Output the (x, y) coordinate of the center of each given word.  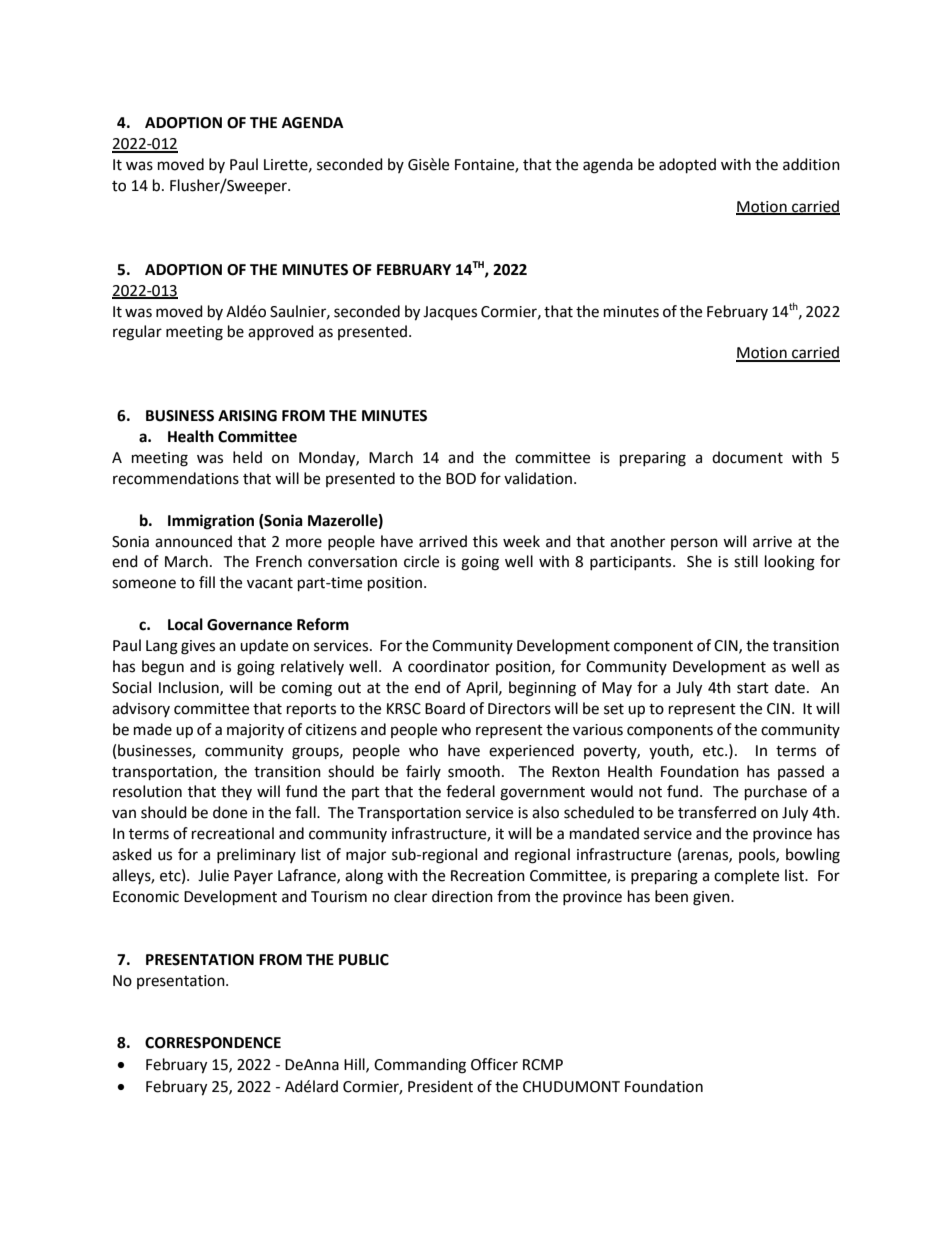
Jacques (450, 313)
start (753, 688)
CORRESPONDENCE (213, 1043)
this (485, 541)
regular (137, 333)
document (747, 457)
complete (746, 876)
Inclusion (190, 688)
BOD (461, 479)
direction (462, 896)
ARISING (247, 416)
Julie (213, 875)
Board (445, 708)
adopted (687, 166)
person (694, 544)
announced (193, 541)
